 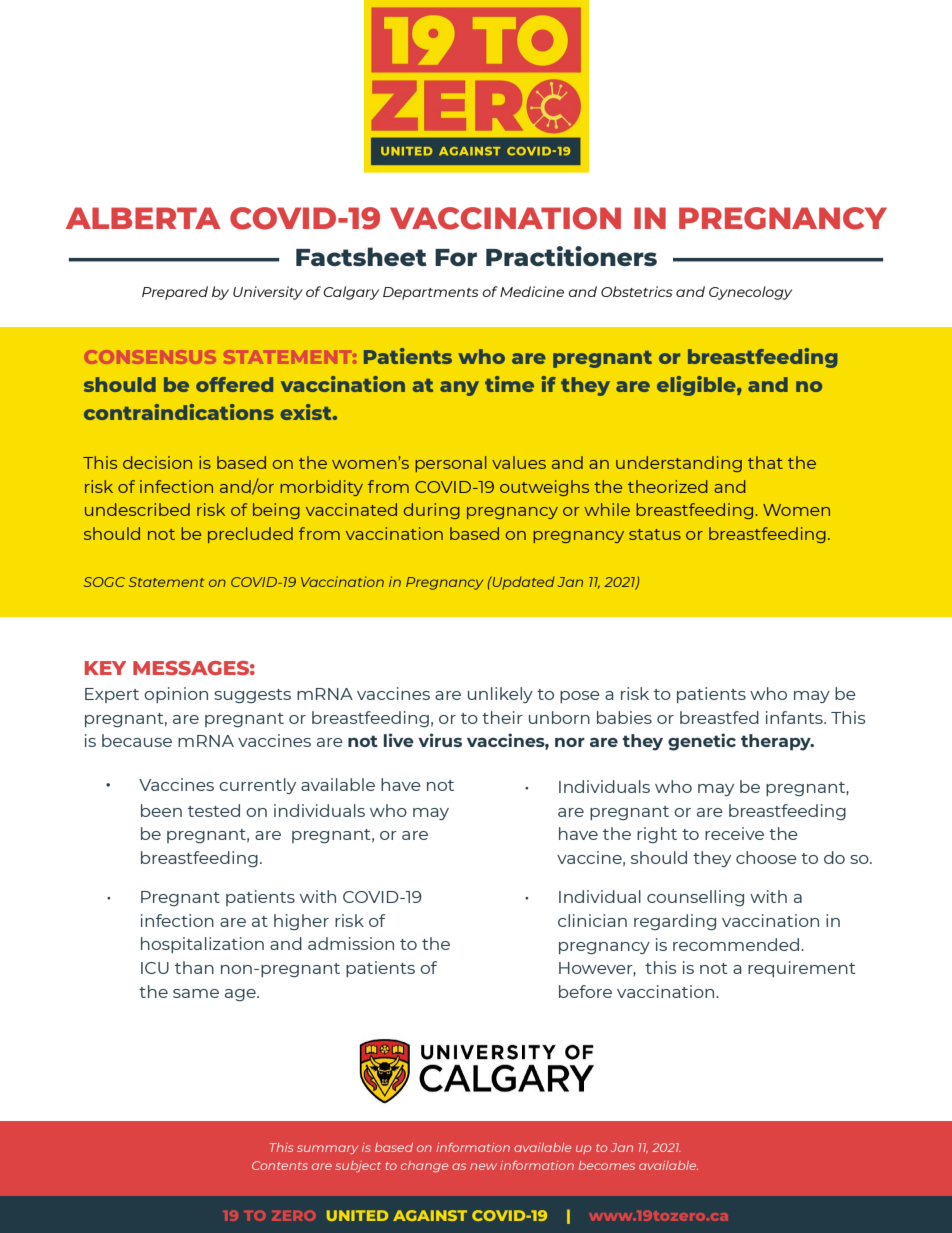 I want to click on personal, so click(x=451, y=464).
